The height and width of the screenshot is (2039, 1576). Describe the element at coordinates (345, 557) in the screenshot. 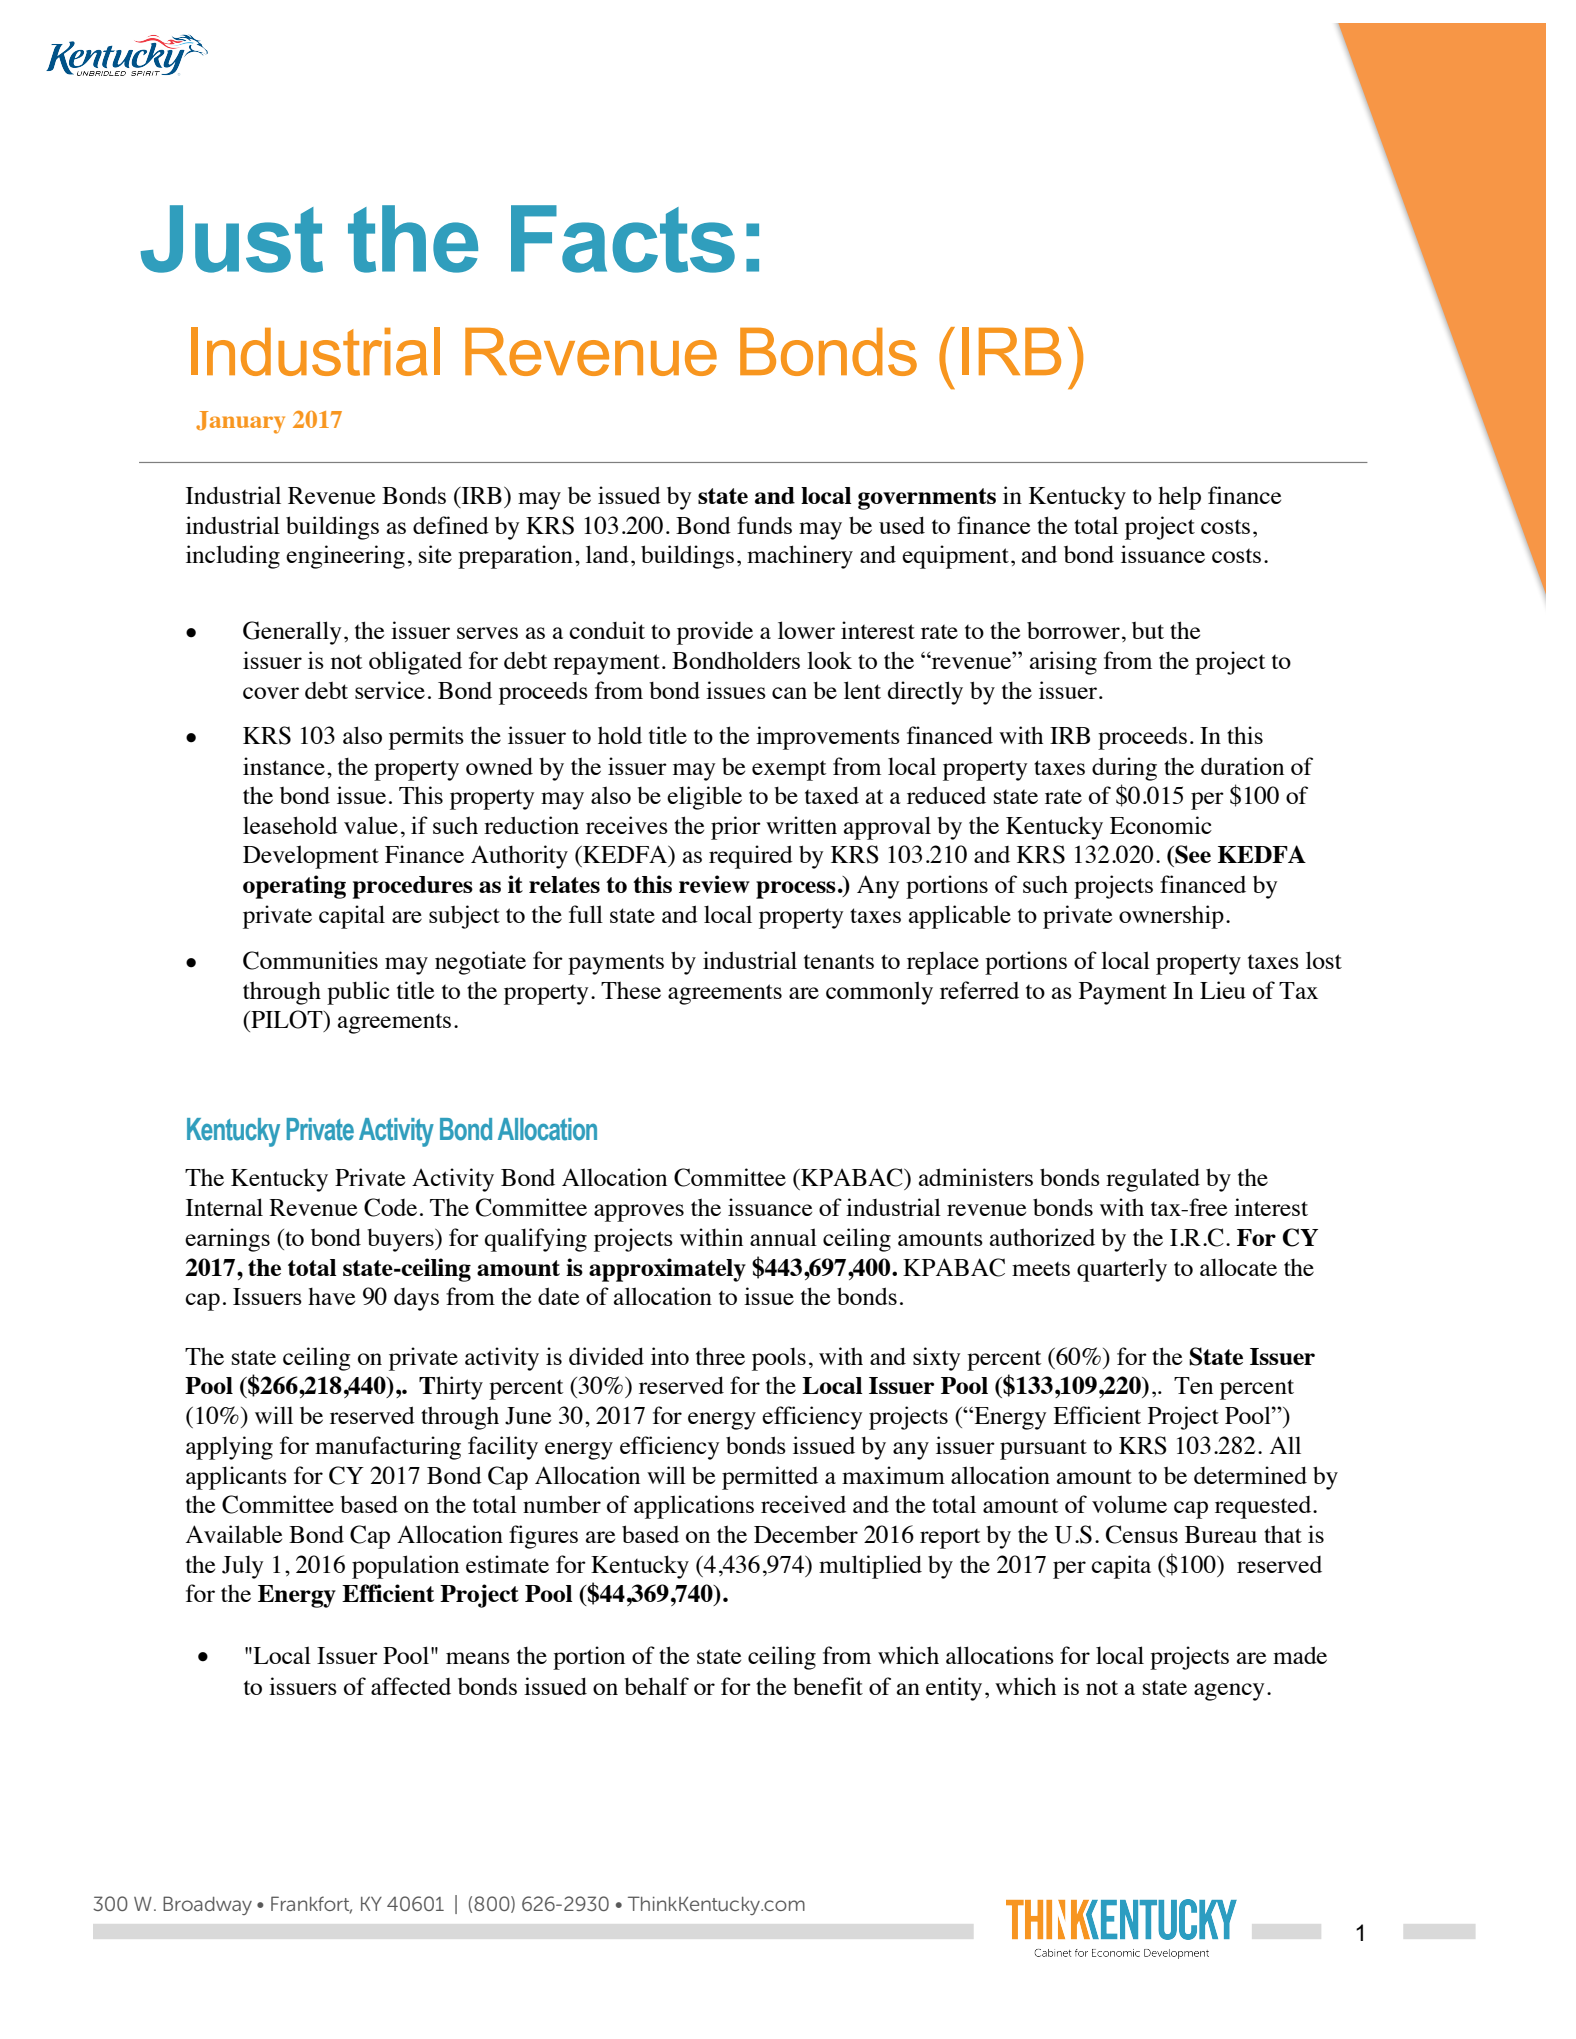

I see `engineering` at that location.
